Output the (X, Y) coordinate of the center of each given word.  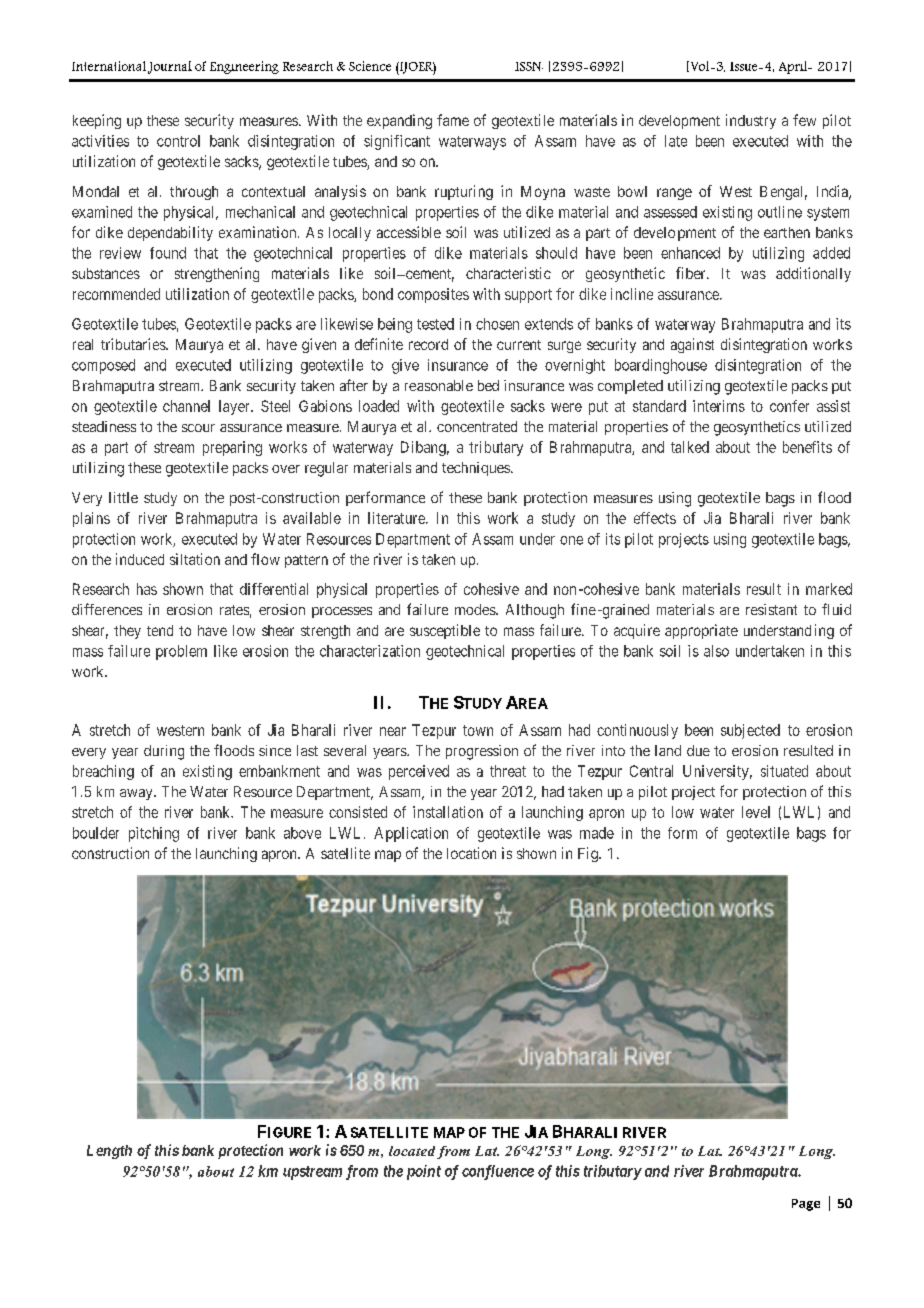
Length (109, 1152)
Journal (170, 67)
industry (751, 121)
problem (181, 652)
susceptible (445, 631)
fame (453, 120)
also (716, 651)
